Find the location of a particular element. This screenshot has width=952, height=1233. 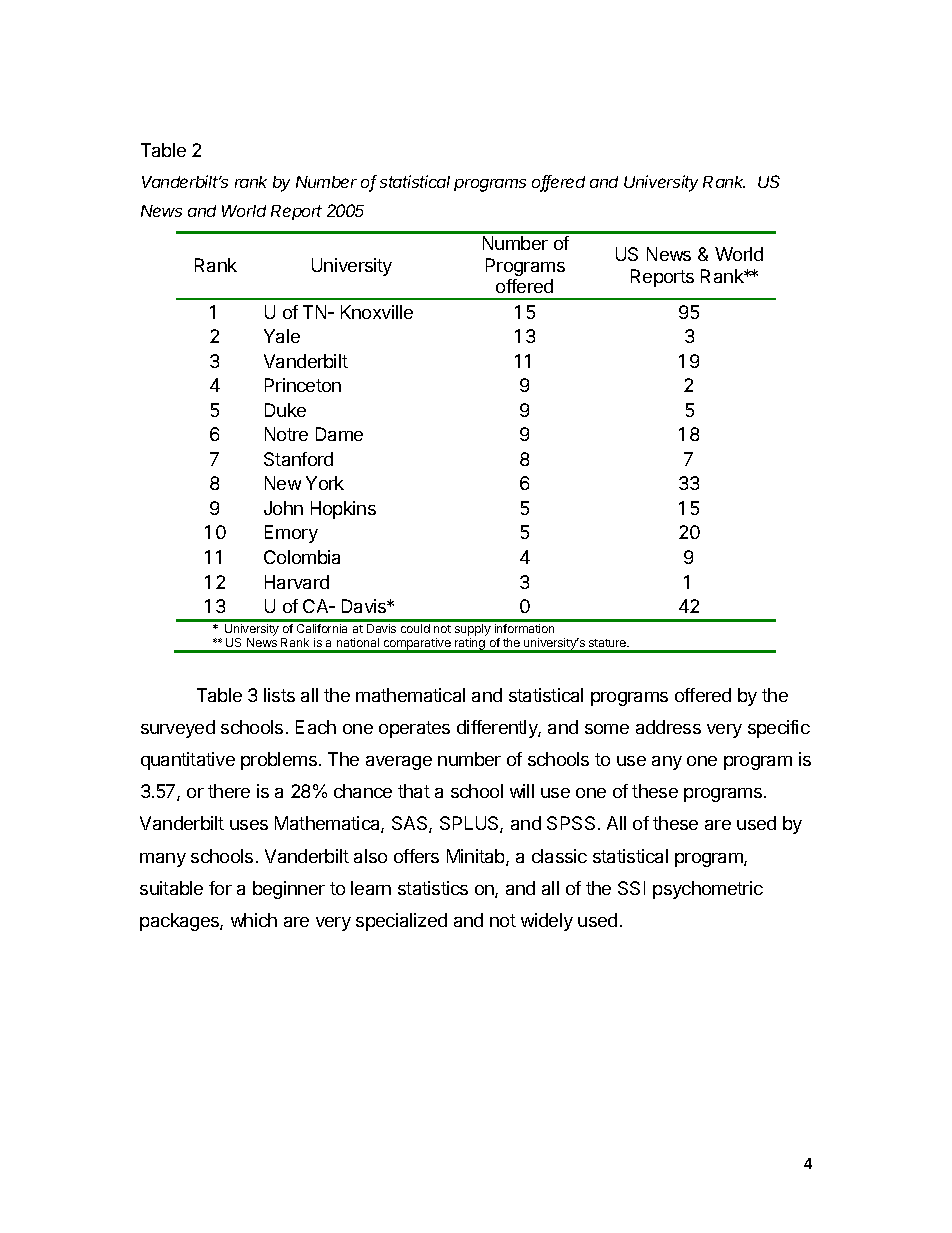

problems is located at coordinates (279, 761).
